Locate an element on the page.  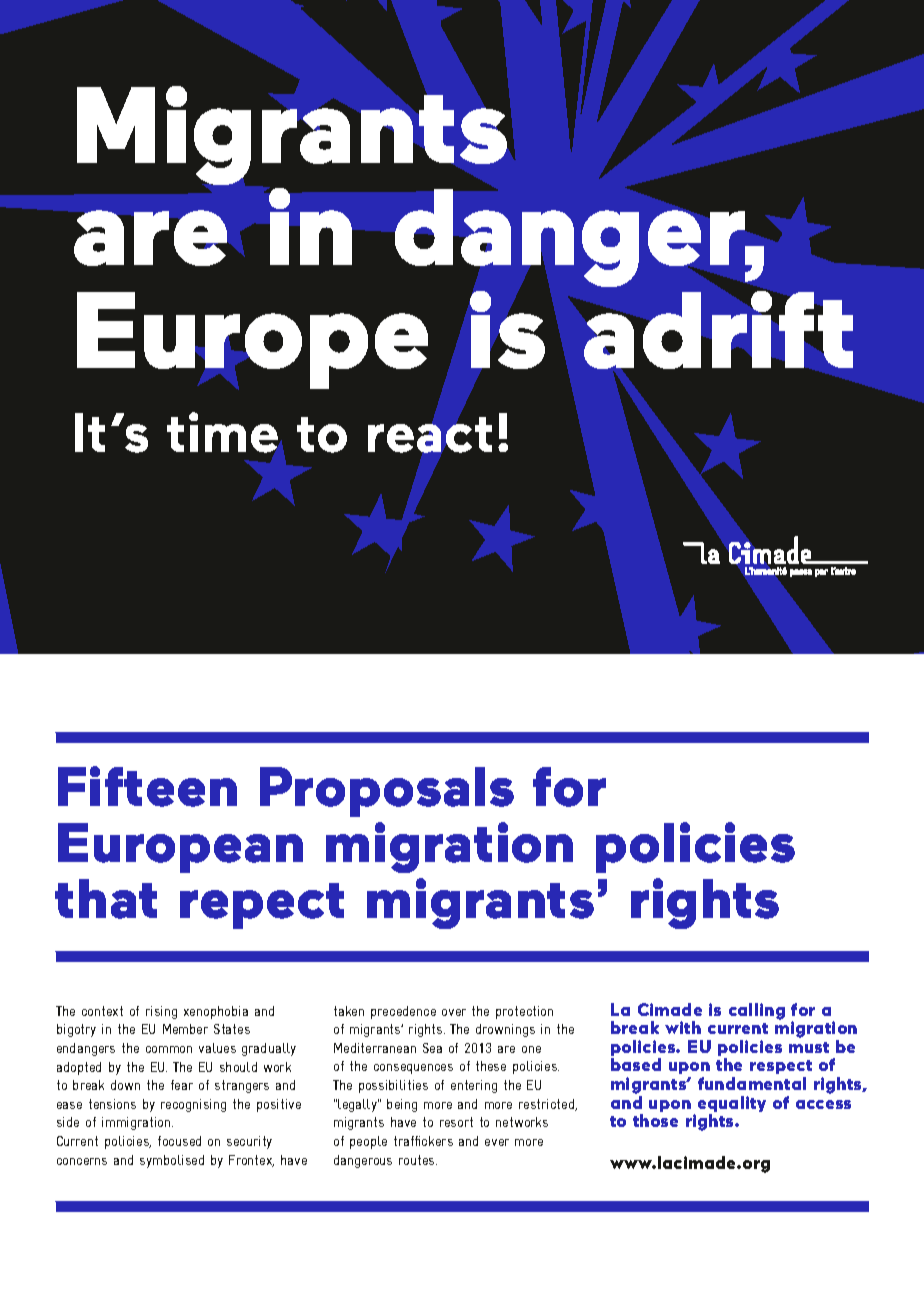
that is located at coordinates (106, 899).
